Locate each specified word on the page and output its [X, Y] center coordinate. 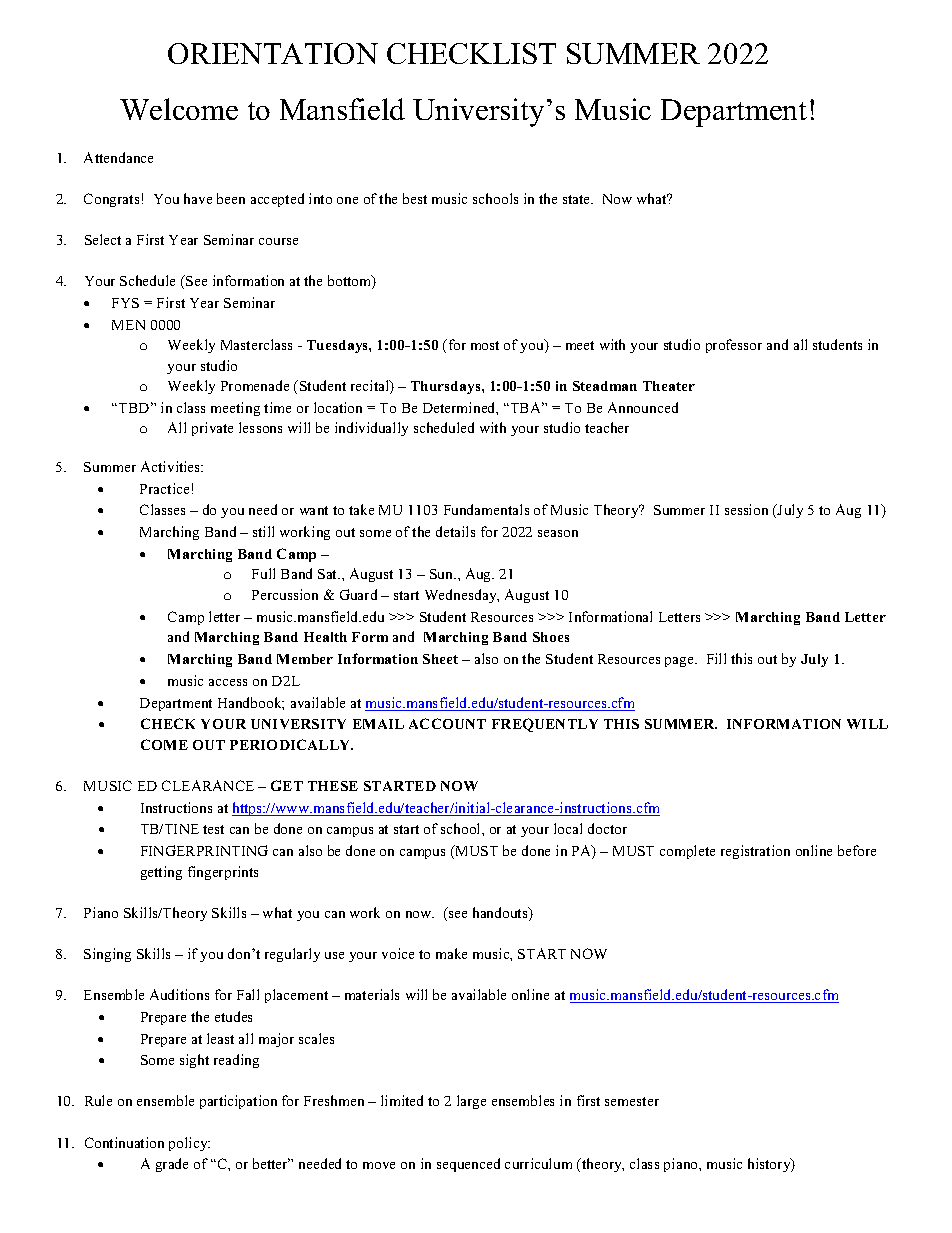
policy [189, 1144]
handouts [501, 914]
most [485, 345]
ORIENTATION [273, 53]
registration [755, 852]
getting [161, 873]
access [228, 682]
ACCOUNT [447, 723]
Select [103, 239]
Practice [164, 488]
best [415, 198]
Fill [716, 658]
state [578, 199]
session [746, 509]
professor [734, 346]
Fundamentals [486, 509]
